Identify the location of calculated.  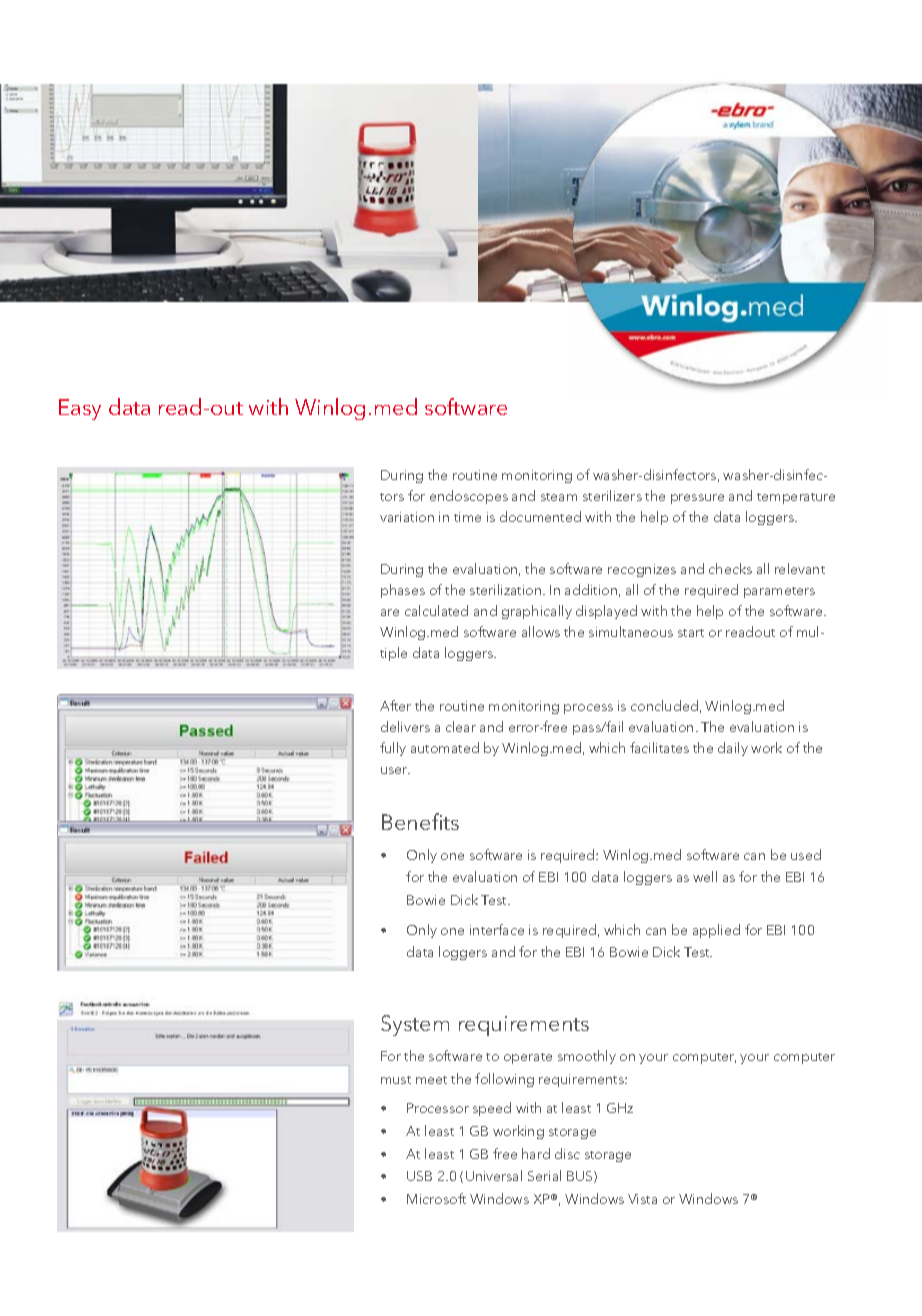
(436, 610).
